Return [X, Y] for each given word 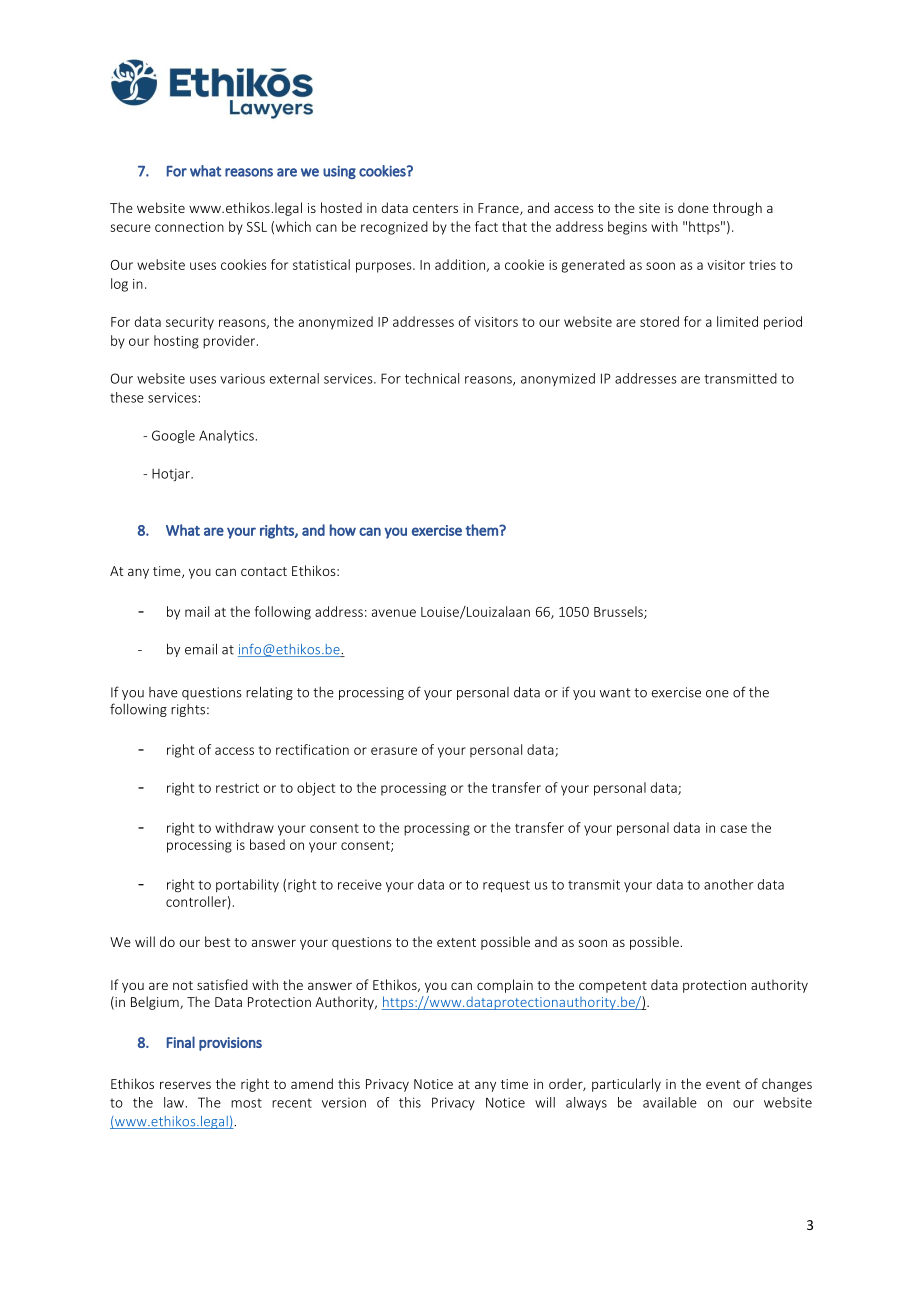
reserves [185, 1085]
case [733, 829]
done [693, 207]
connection [189, 227]
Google [173, 437]
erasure [394, 751]
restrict [237, 788]
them [482, 530]
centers [435, 208]
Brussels [619, 612]
